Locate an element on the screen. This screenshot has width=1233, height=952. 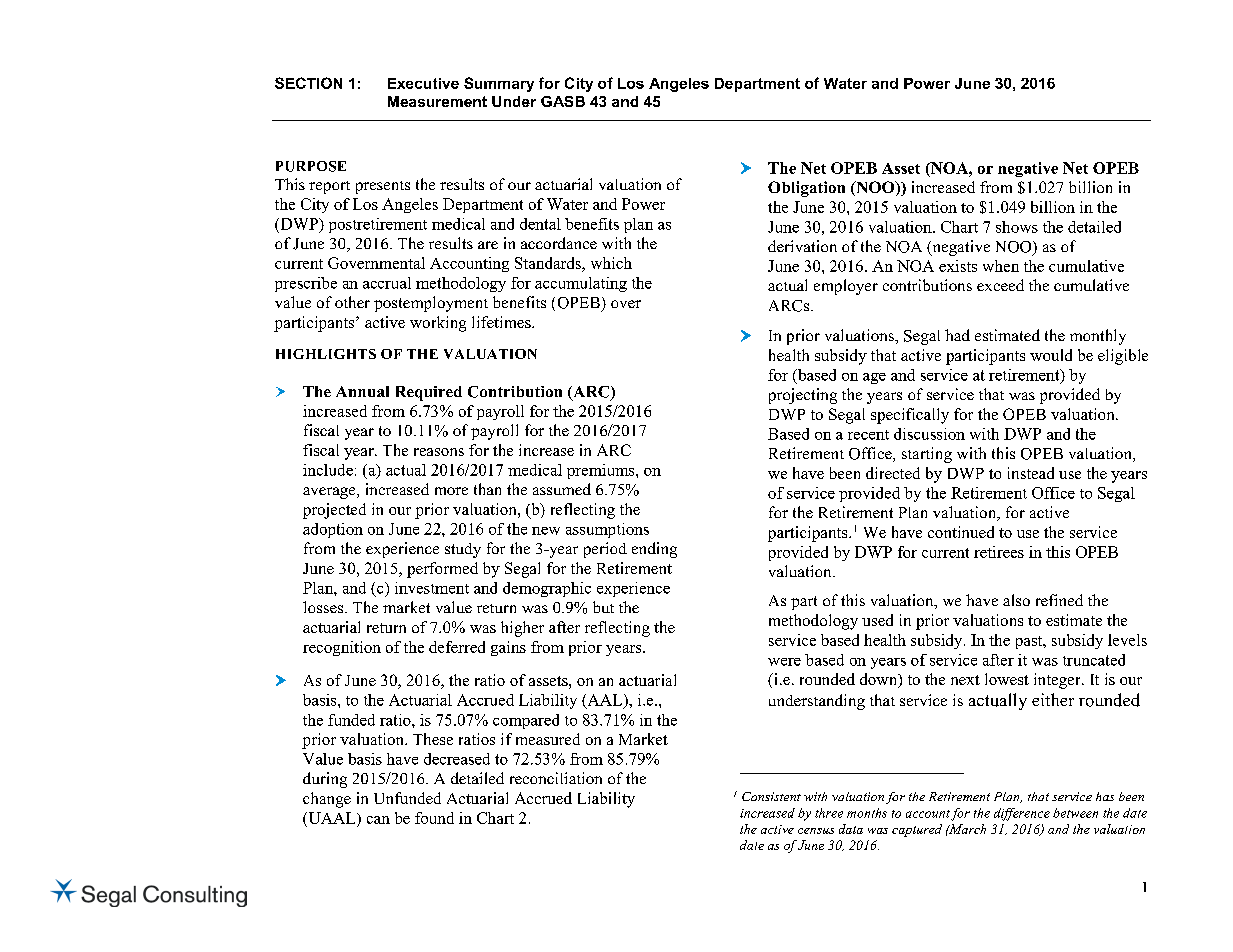
can is located at coordinates (378, 820).
